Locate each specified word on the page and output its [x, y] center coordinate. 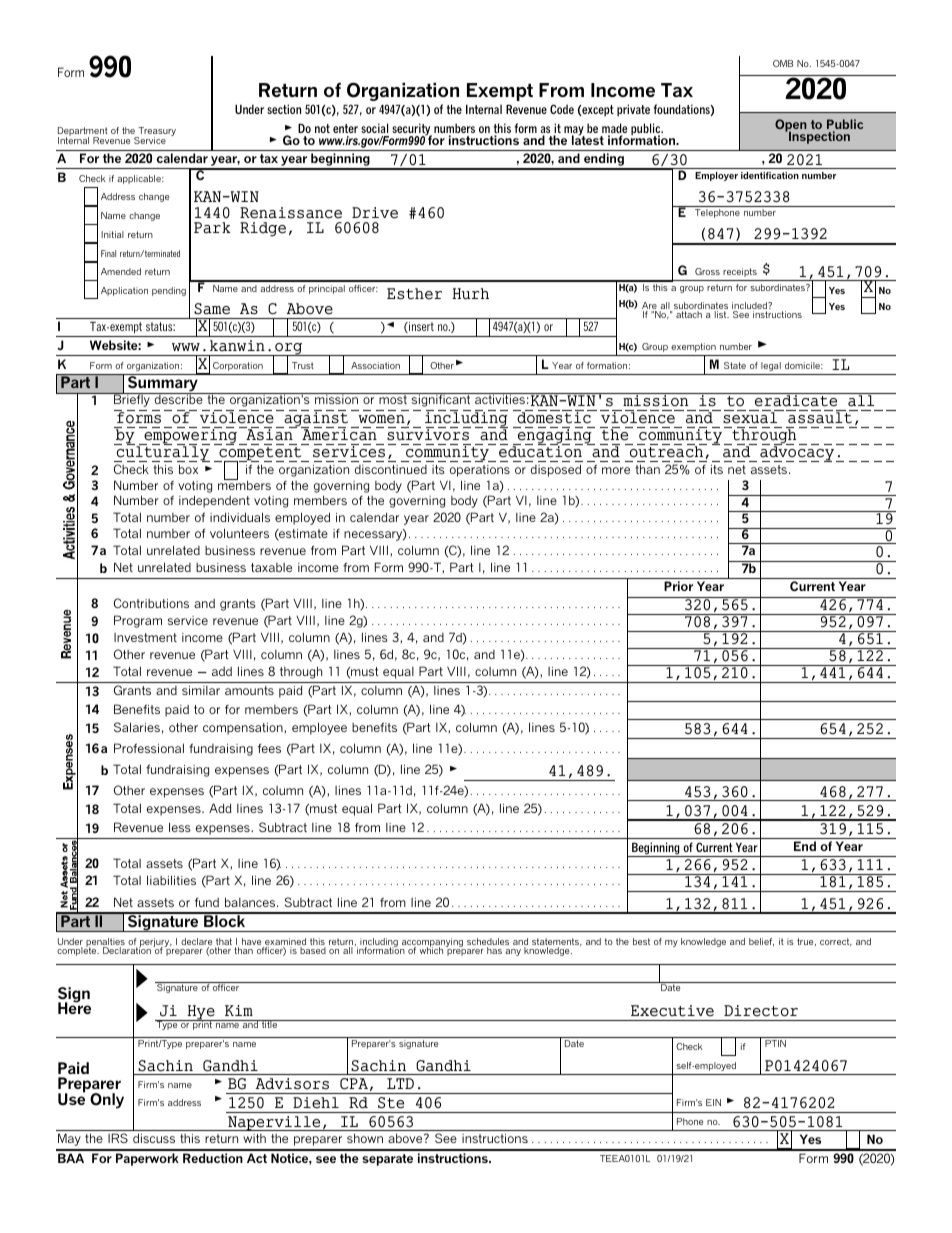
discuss [154, 1138]
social [374, 128]
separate [387, 1160]
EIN [713, 1102]
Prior [678, 586]
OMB [783, 63]
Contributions [151, 603]
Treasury [156, 133]
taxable [271, 567]
